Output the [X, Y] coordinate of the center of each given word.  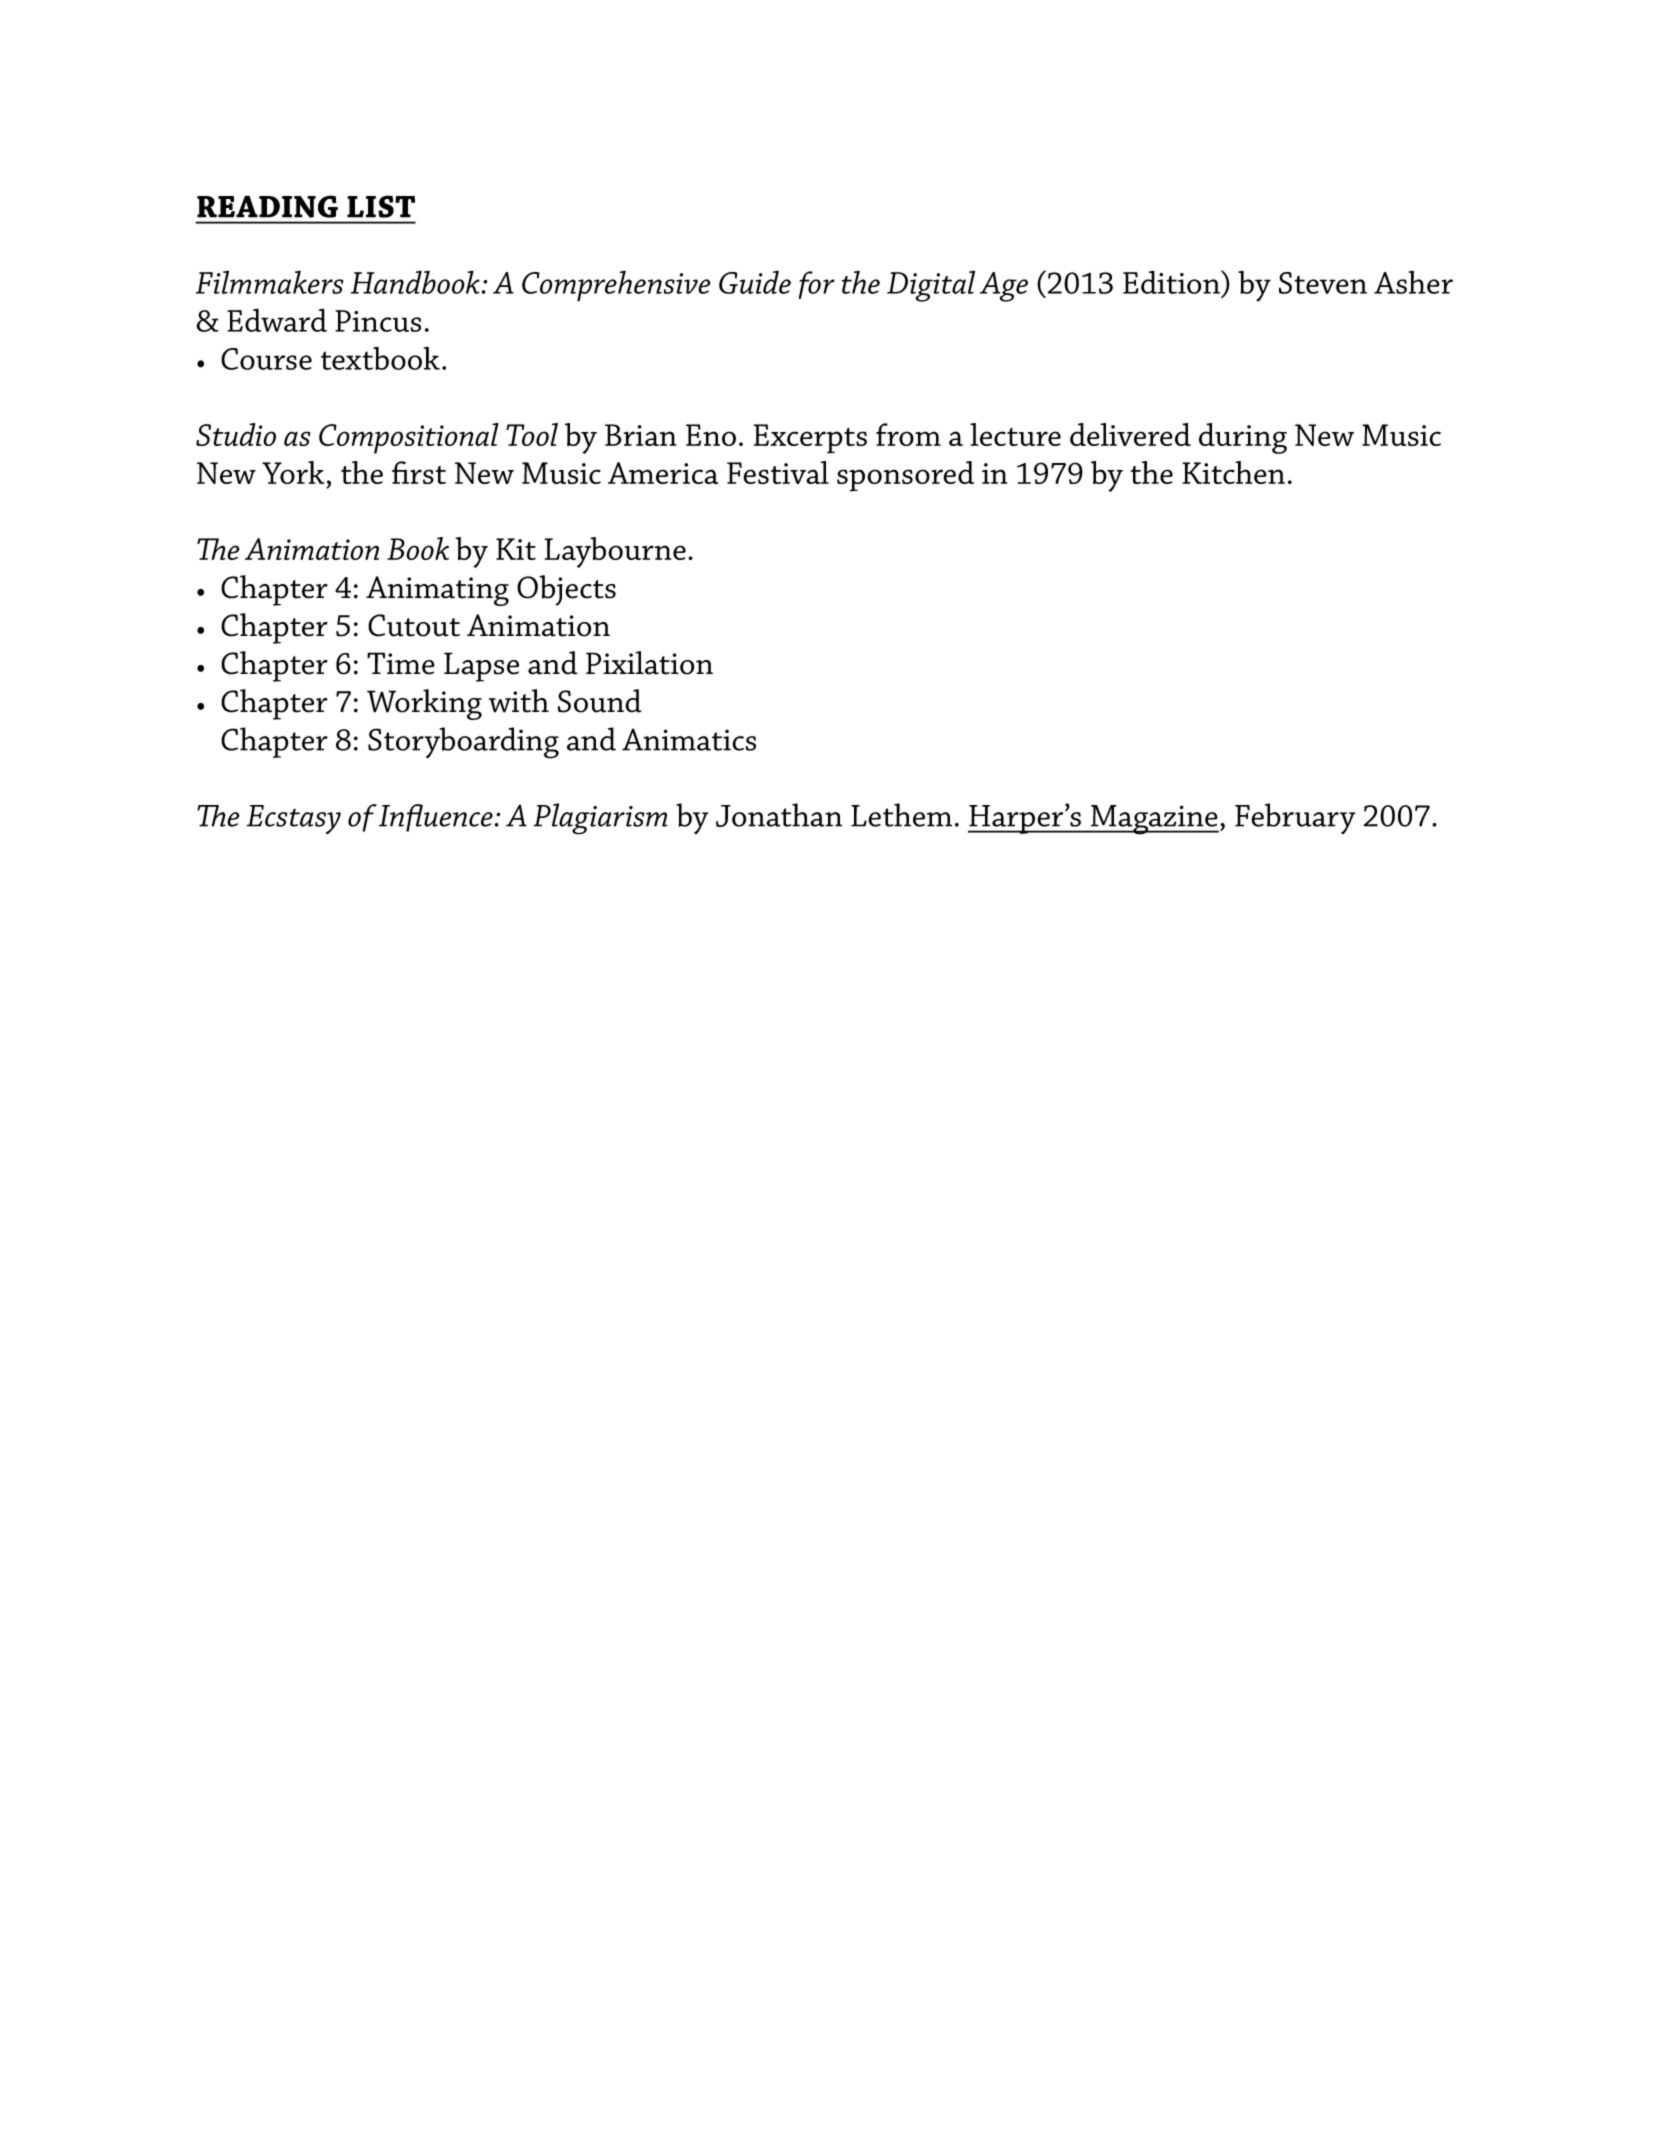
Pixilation [649, 663]
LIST [381, 206]
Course [266, 359]
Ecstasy [294, 819]
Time [401, 663]
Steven [1323, 283]
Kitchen [1233, 472]
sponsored [905, 476]
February [1295, 818]
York [293, 472]
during [1243, 438]
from [908, 434]
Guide [755, 282]
